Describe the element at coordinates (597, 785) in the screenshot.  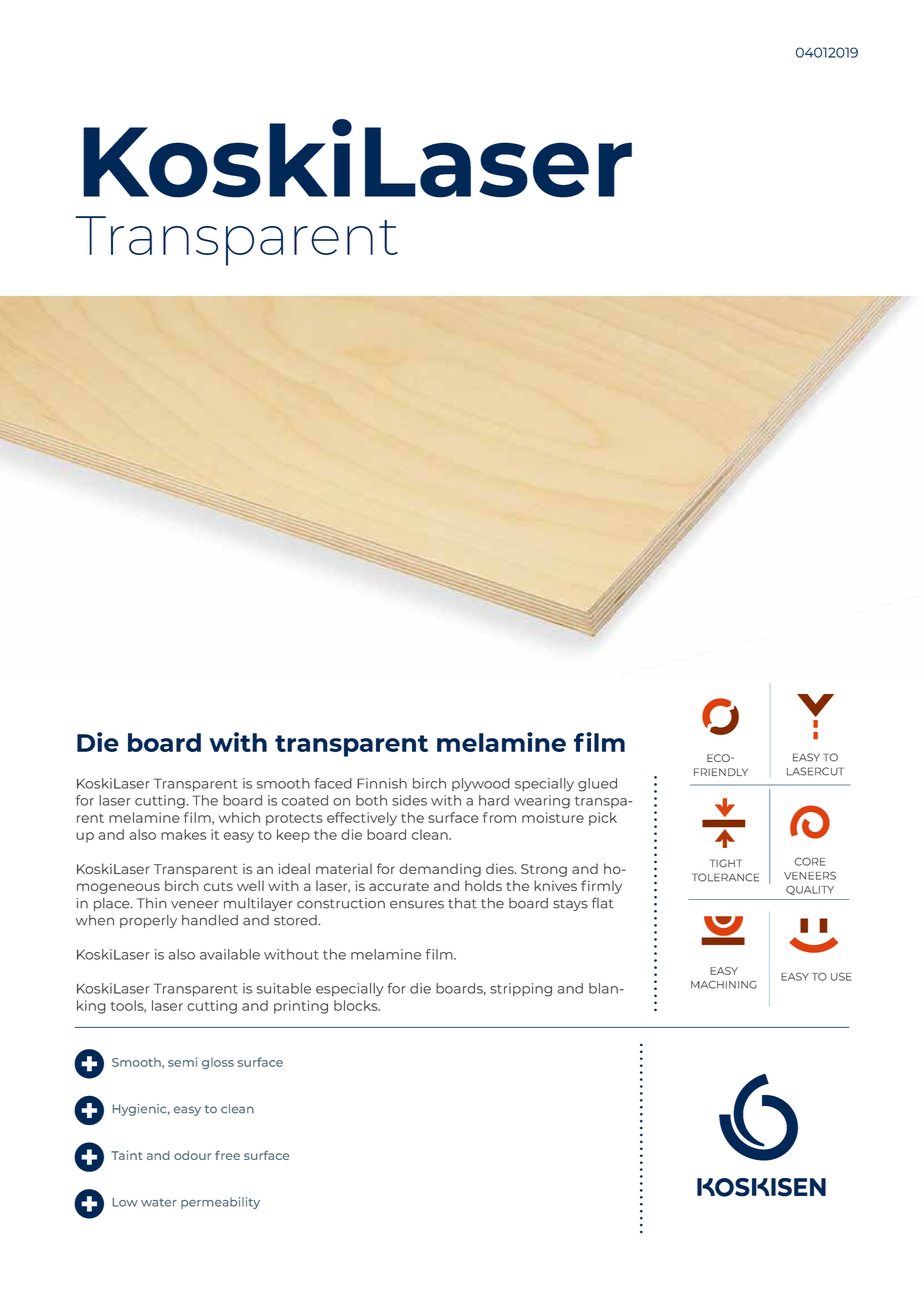
I see `glued` at that location.
